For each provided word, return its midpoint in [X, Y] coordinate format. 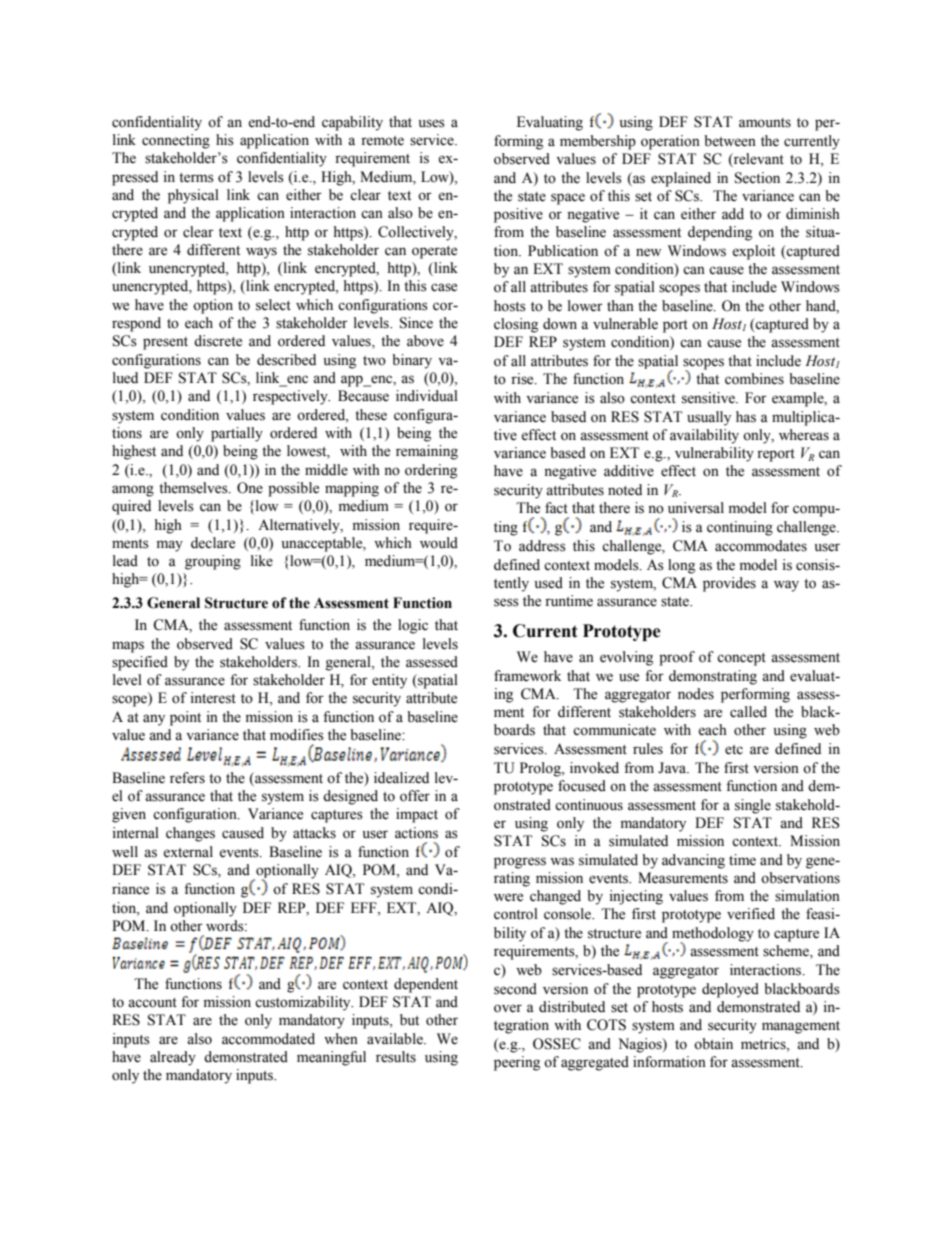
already [173, 1058]
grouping [213, 562]
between [730, 141]
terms [196, 178]
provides [729, 584]
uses [432, 123]
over [508, 1008]
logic [413, 626]
